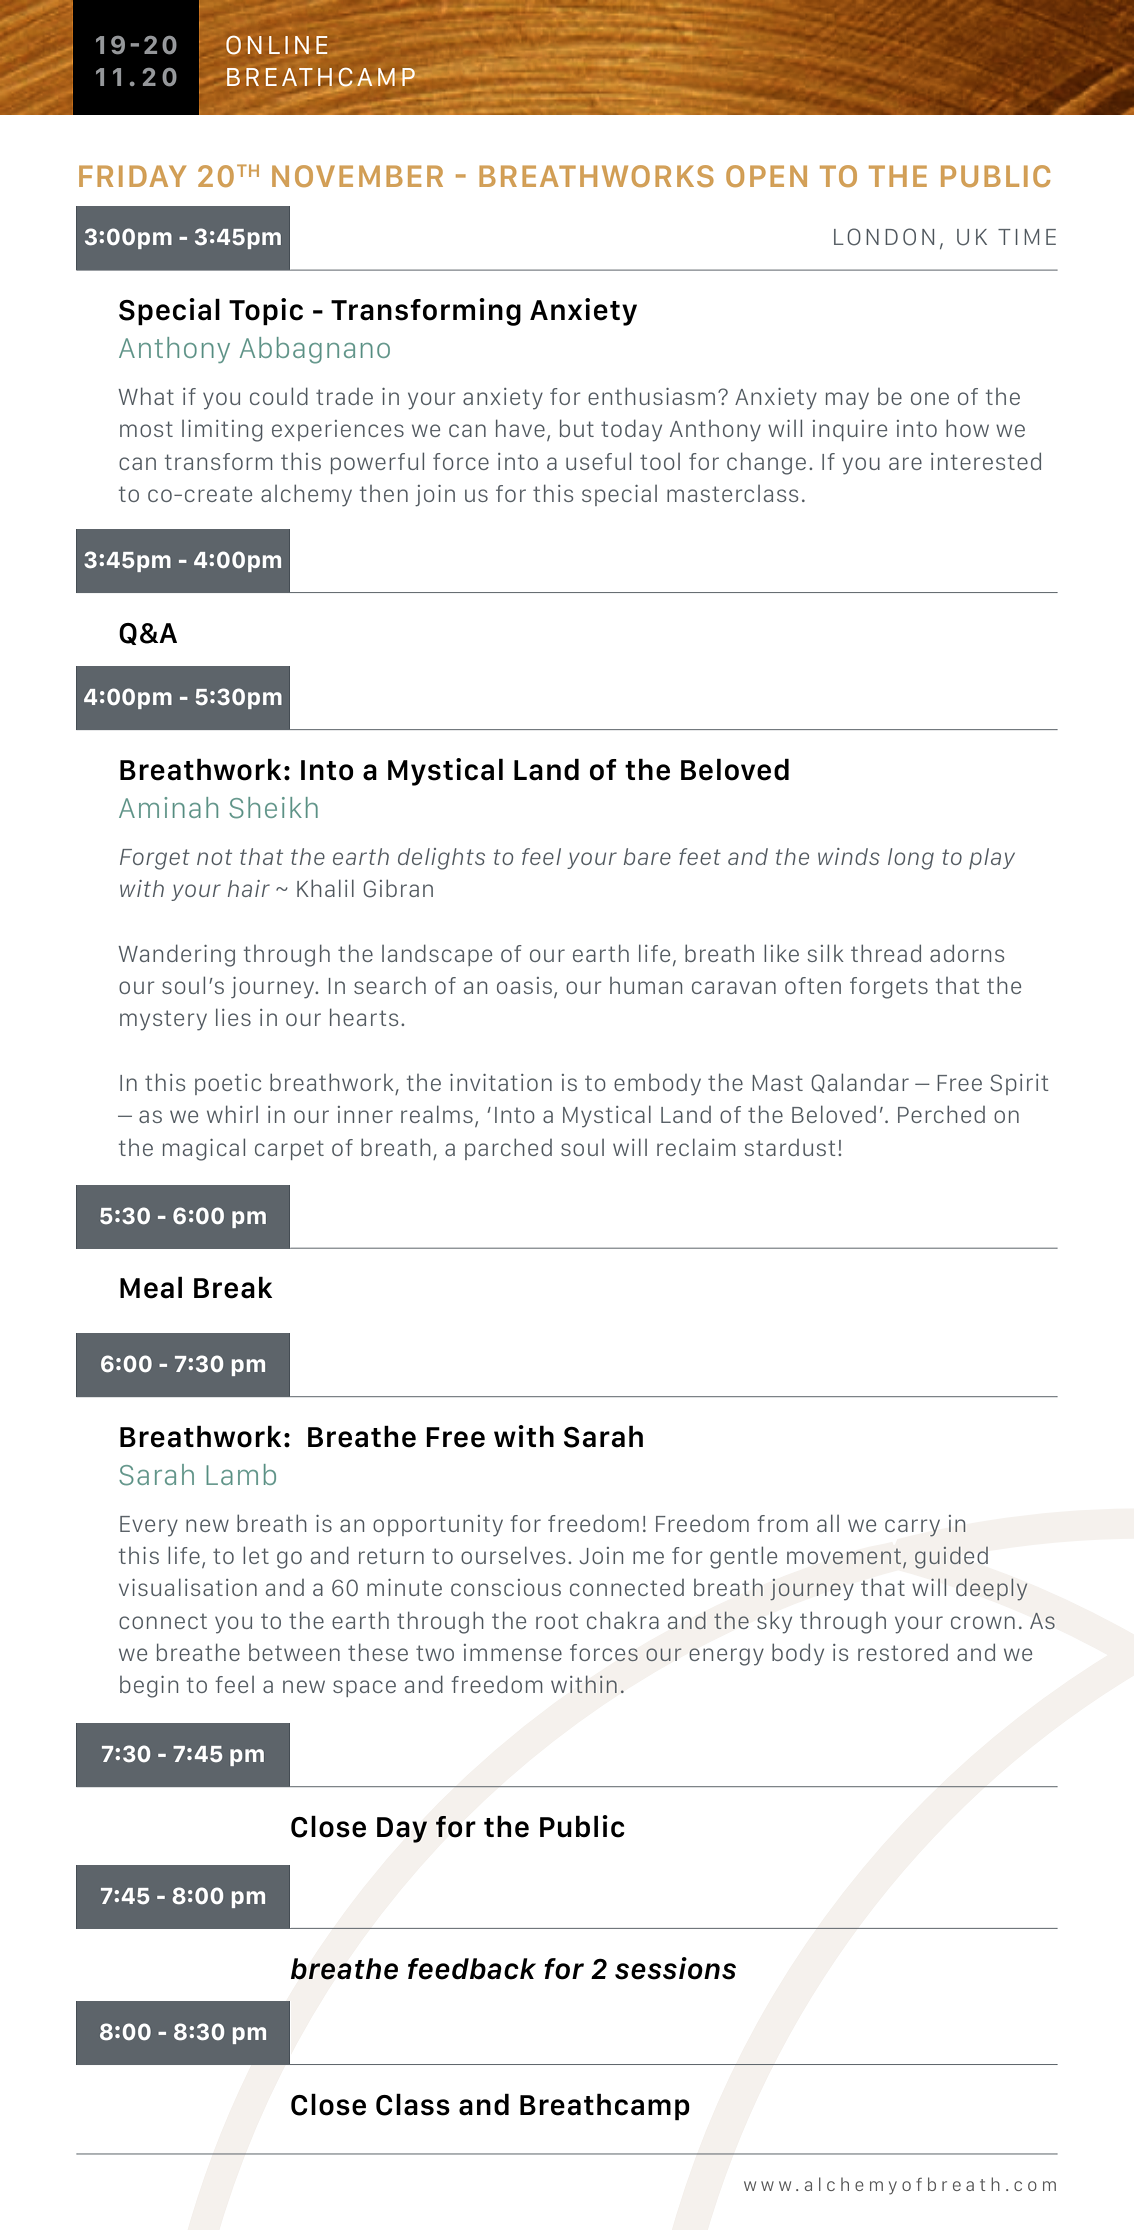 The height and width of the screenshot is (2230, 1134). I want to click on sessions, so click(675, 1968).
